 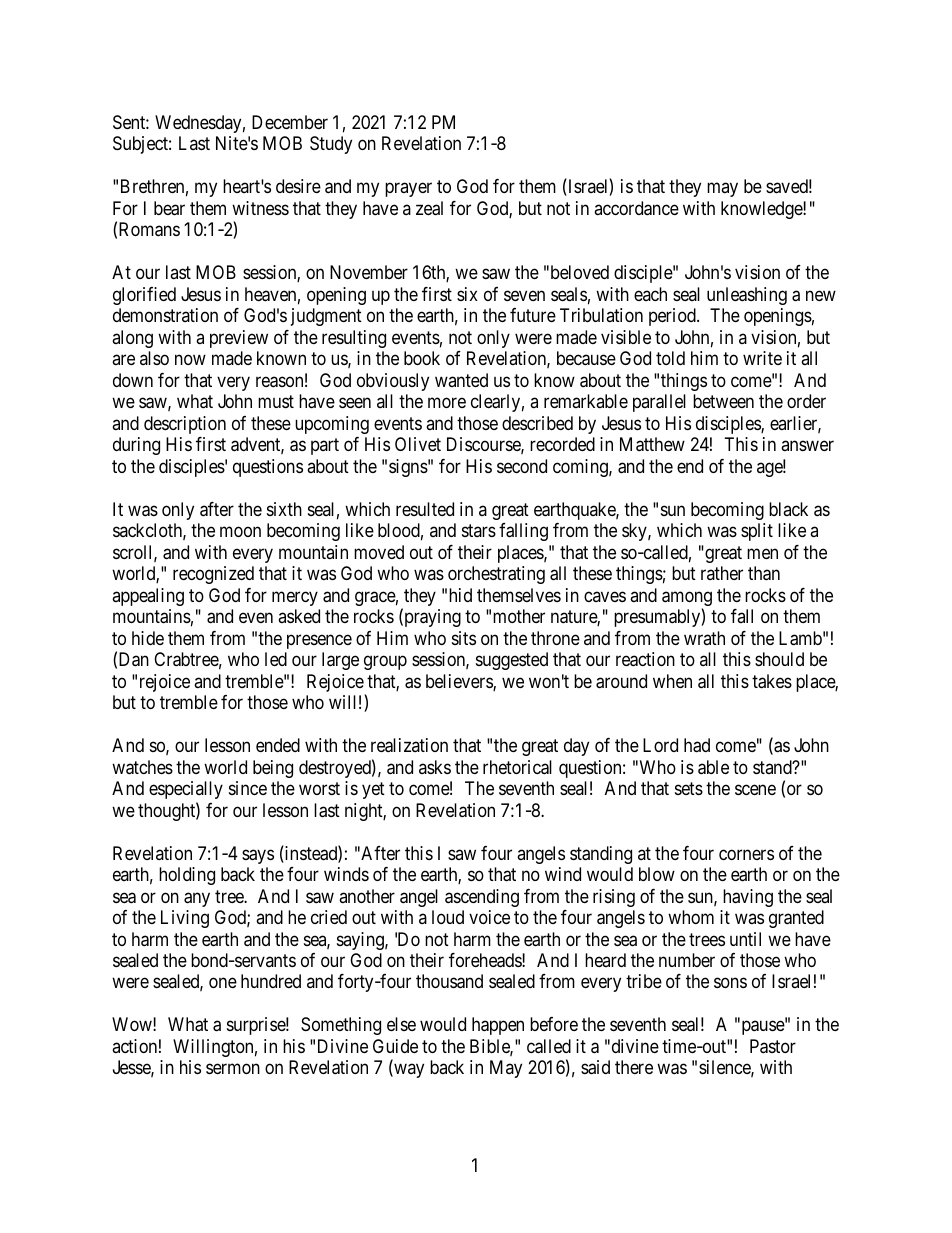 I want to click on sermon, so click(x=233, y=1069).
